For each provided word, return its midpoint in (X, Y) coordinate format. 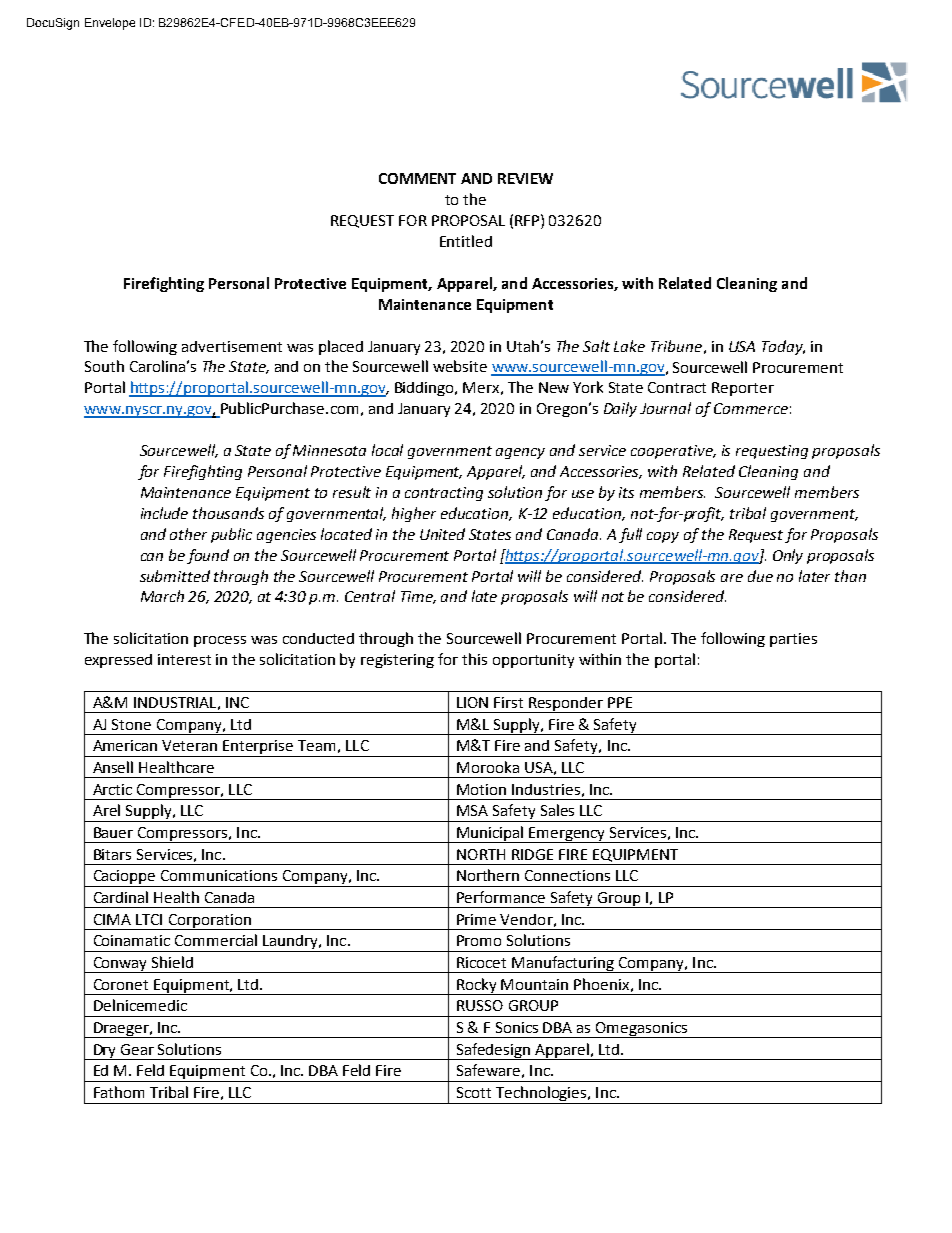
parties (793, 640)
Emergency (568, 835)
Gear (137, 1049)
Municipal (490, 834)
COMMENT (417, 178)
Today (783, 347)
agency (520, 453)
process (220, 641)
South (104, 366)
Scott (474, 1092)
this (474, 659)
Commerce (751, 408)
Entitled (466, 241)
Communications (219, 875)
